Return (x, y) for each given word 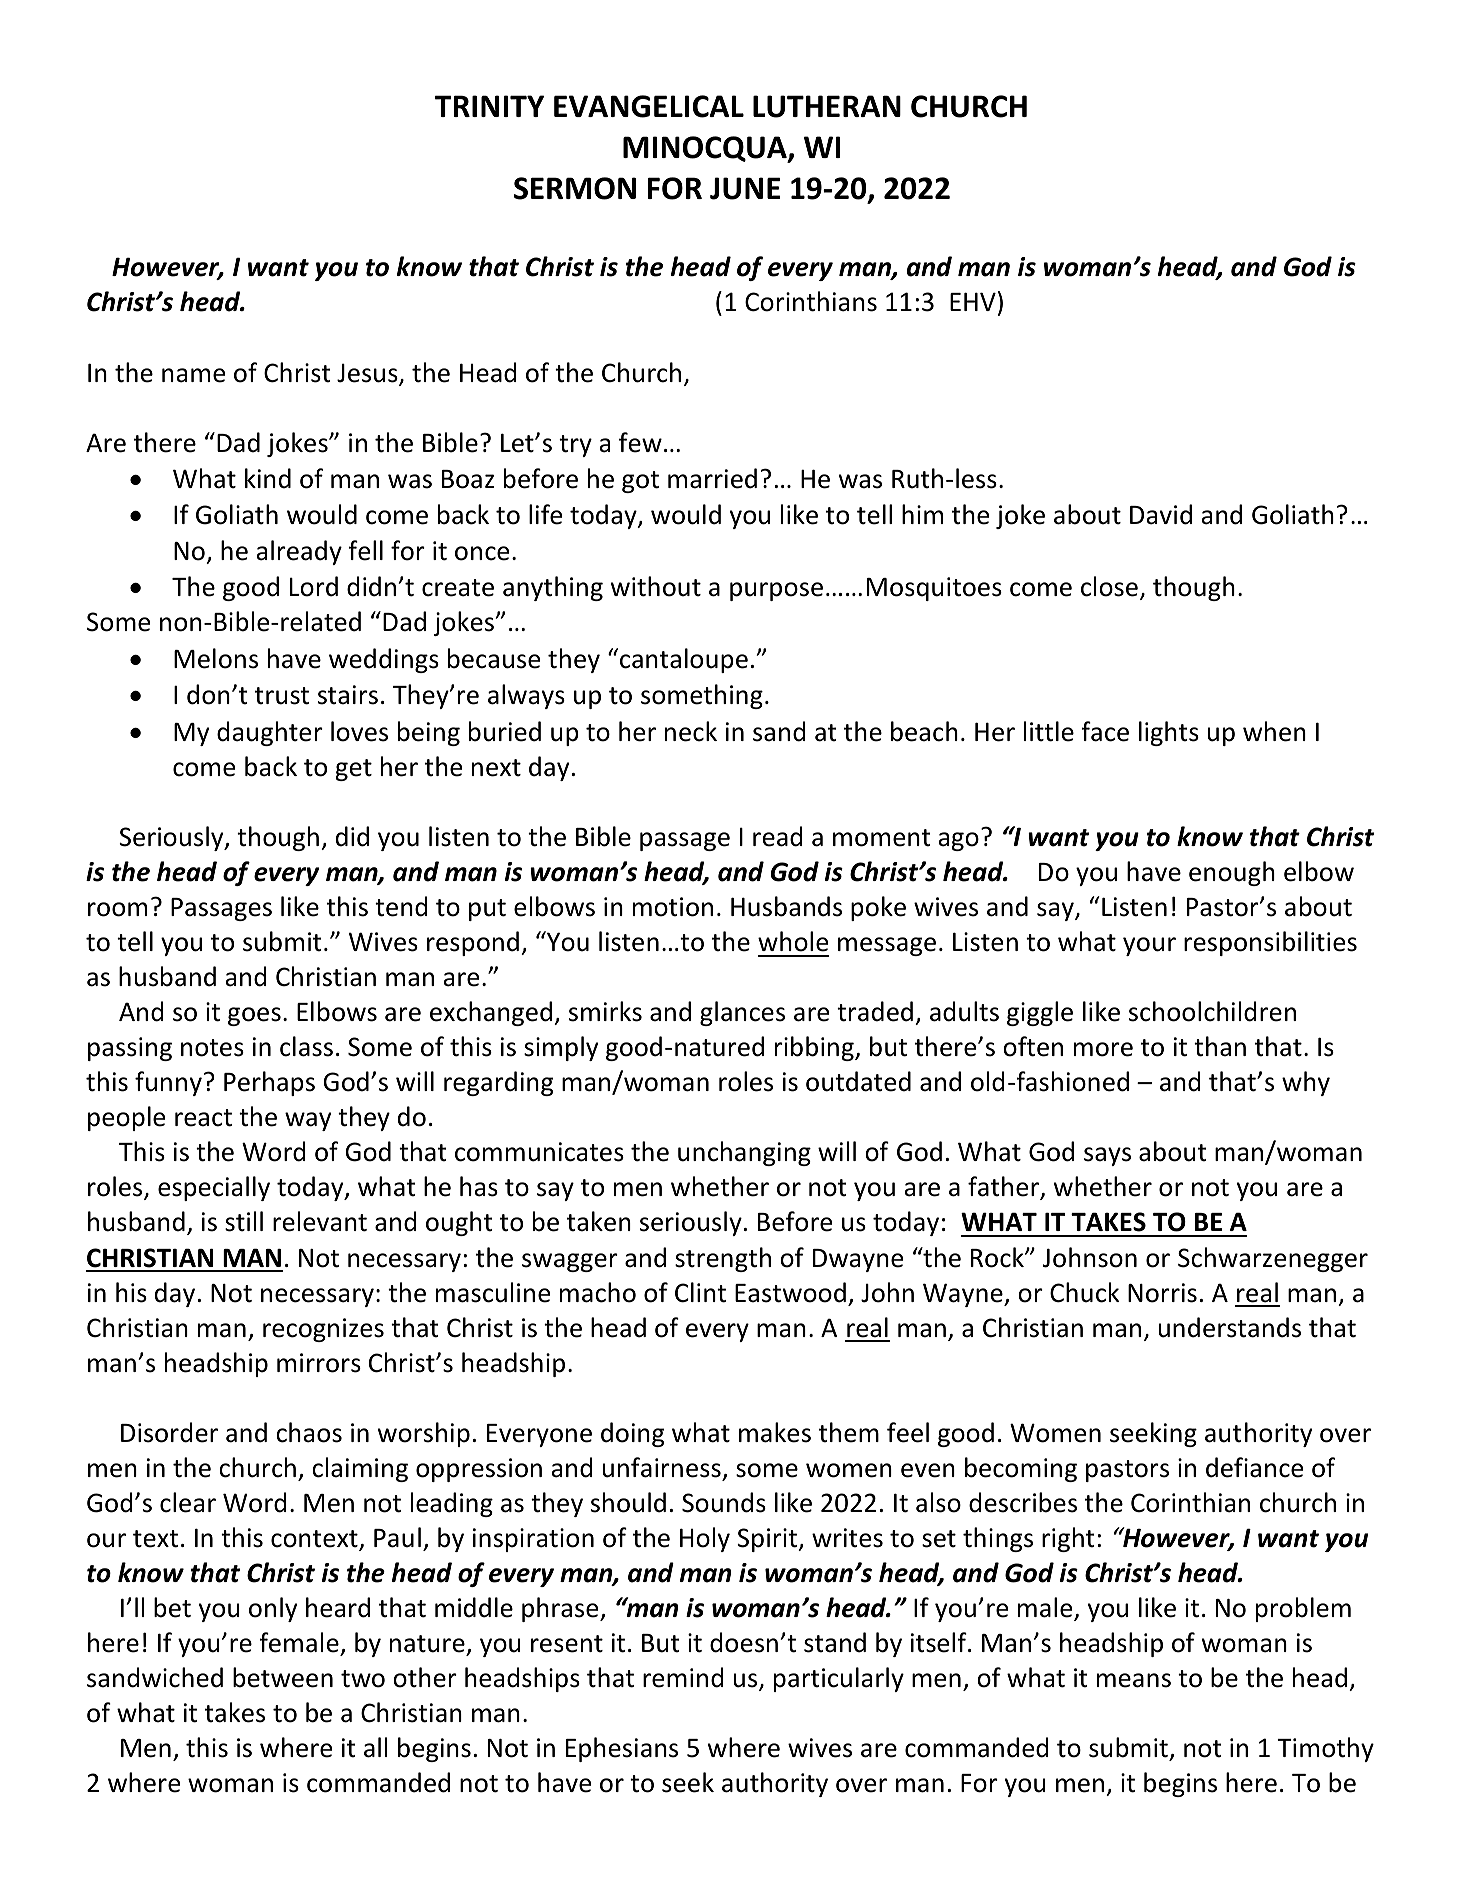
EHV (973, 301)
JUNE (745, 188)
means (1134, 1680)
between (283, 1677)
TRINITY (489, 106)
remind (683, 1677)
